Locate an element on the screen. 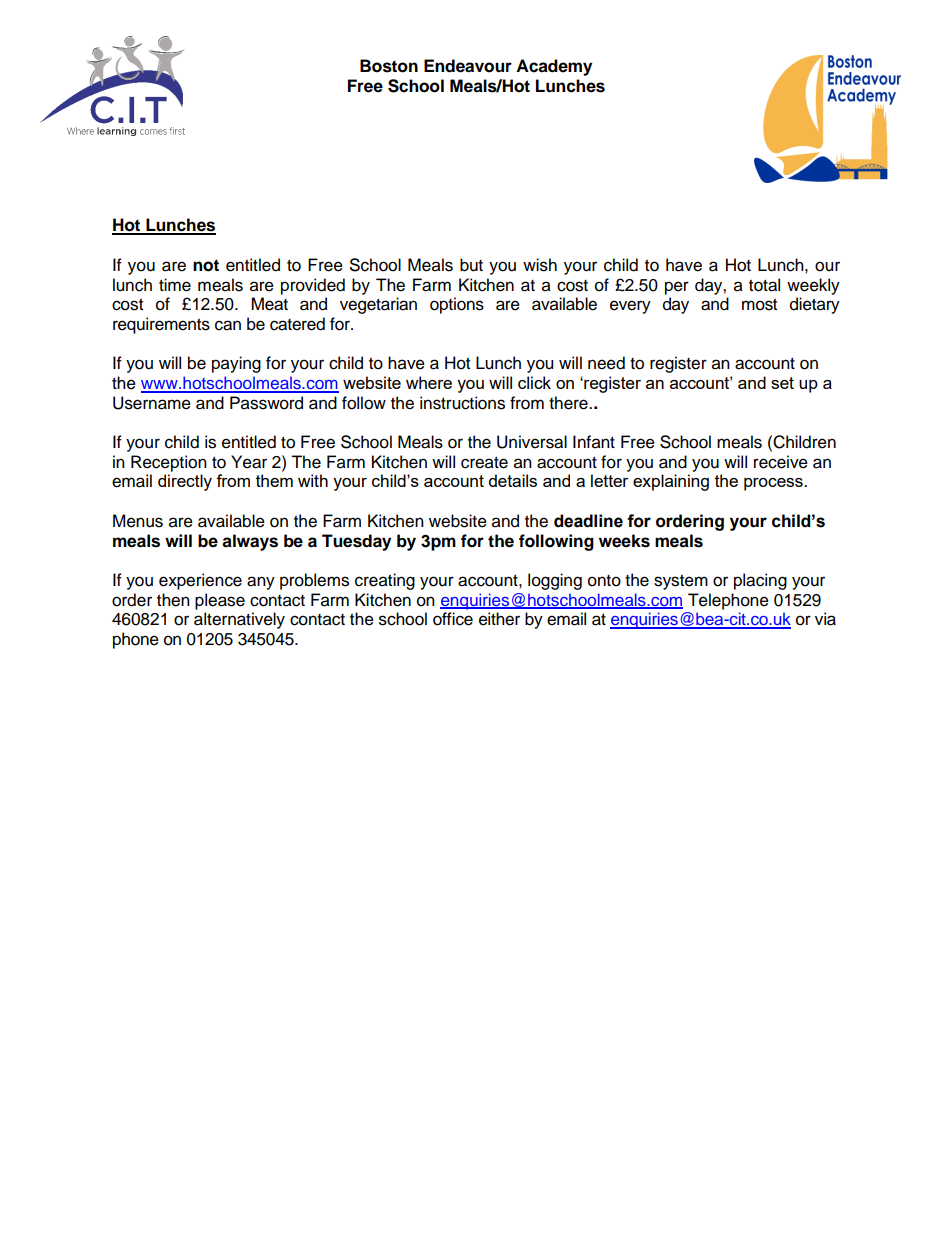 This screenshot has height=1233, width=952. time is located at coordinates (175, 285).
